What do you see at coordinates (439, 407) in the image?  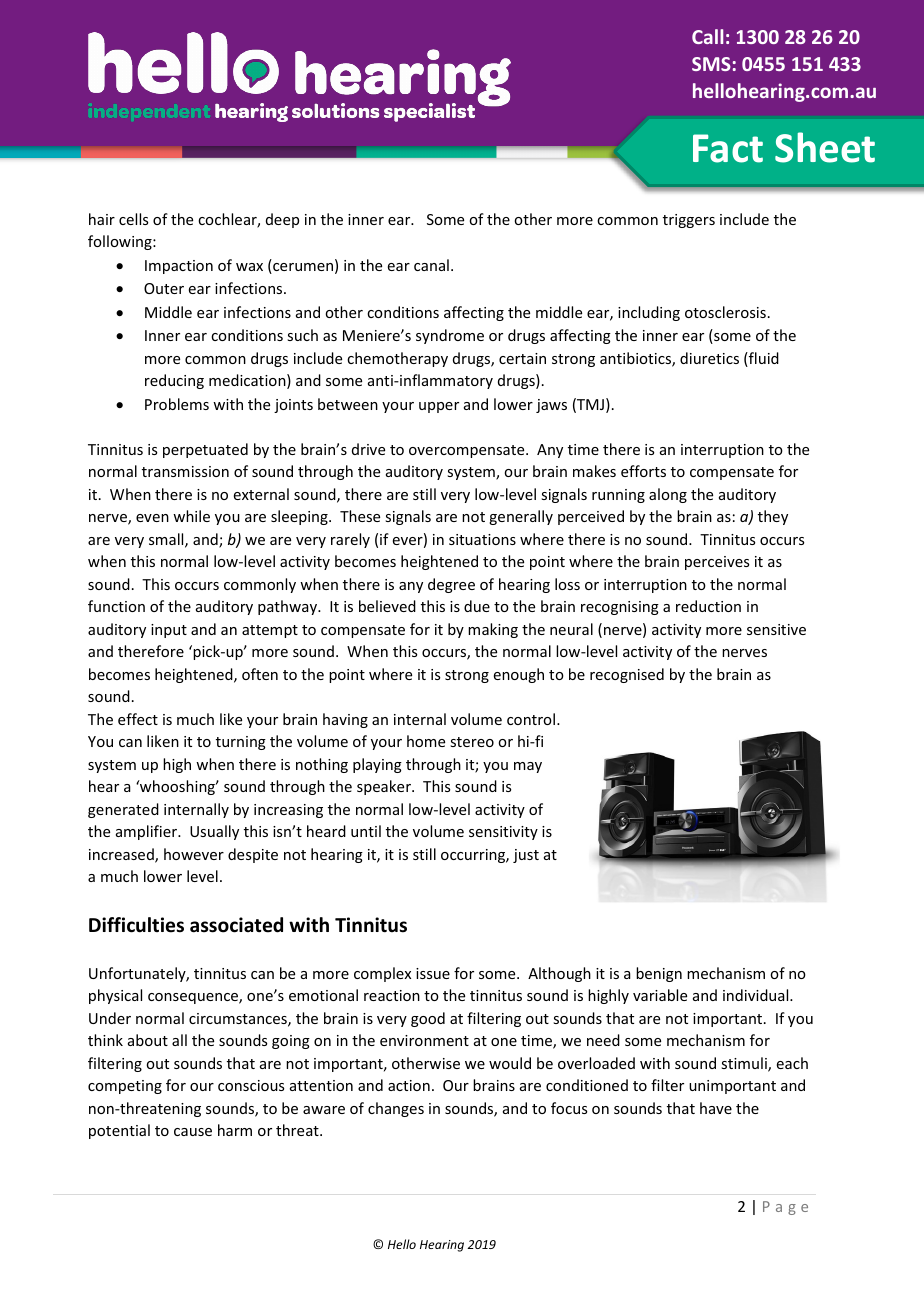 I see `upper` at bounding box center [439, 407].
